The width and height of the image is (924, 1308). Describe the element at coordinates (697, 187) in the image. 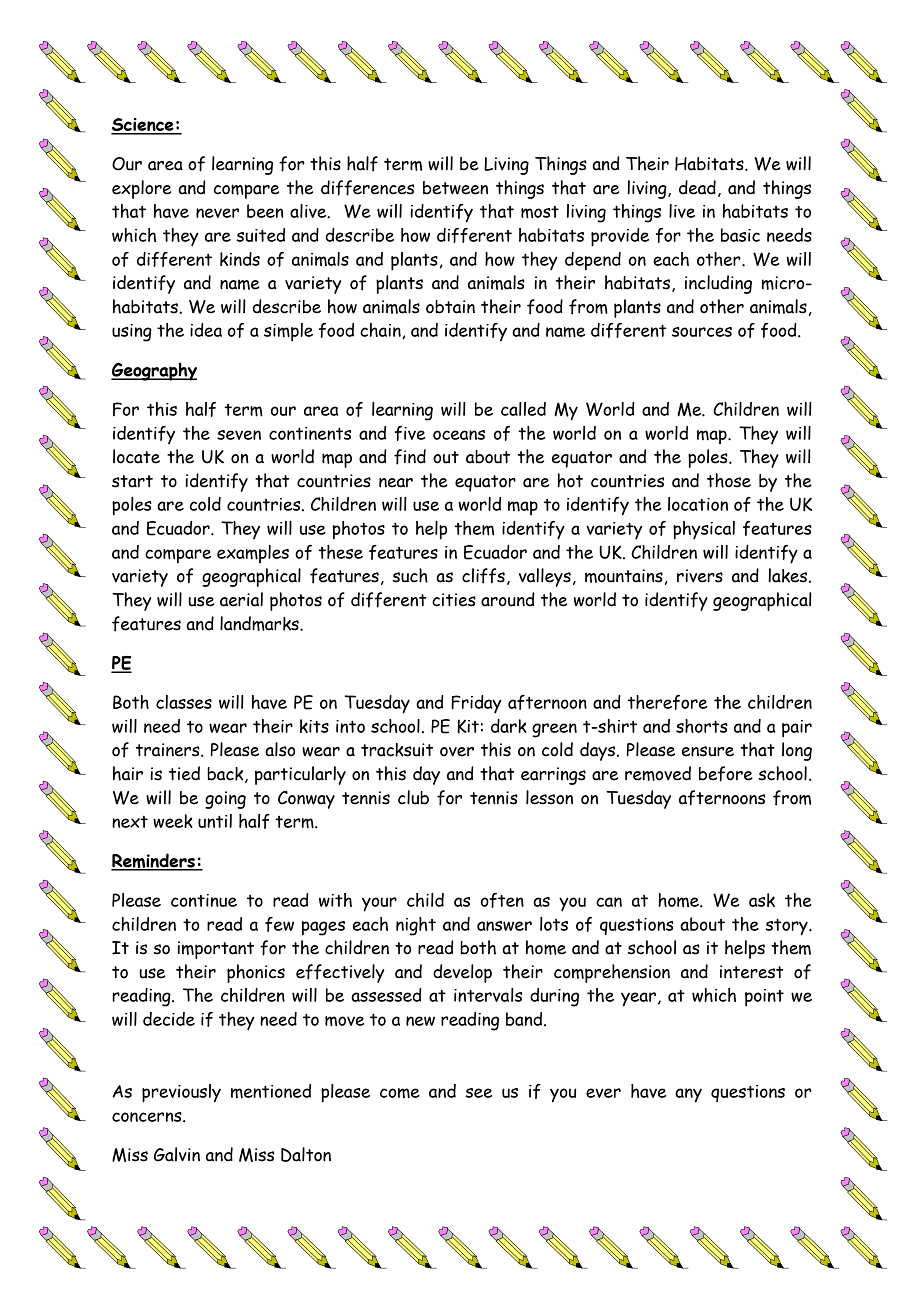

I see `dead` at that location.
